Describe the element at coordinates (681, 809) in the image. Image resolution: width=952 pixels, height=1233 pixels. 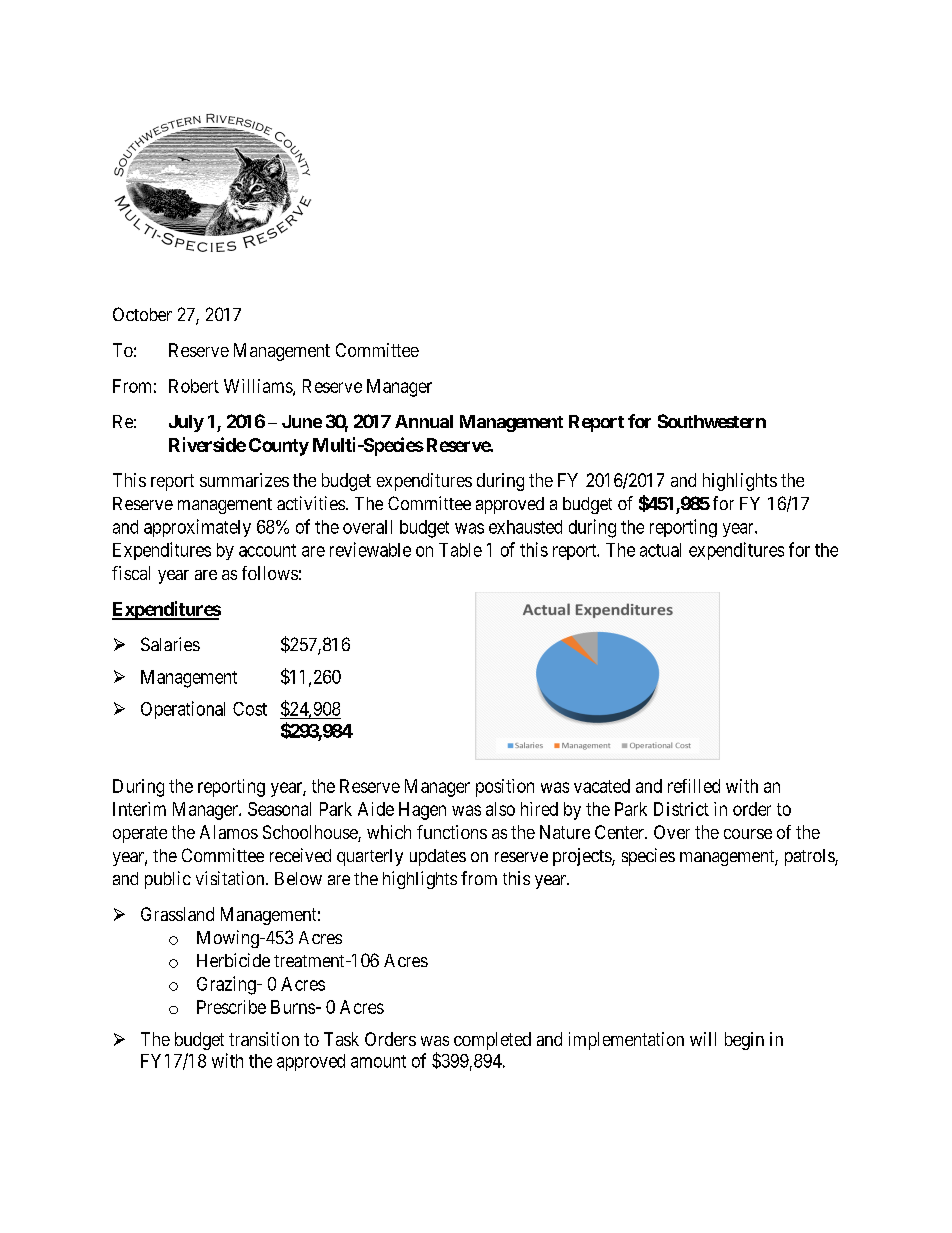
I see `District` at that location.
